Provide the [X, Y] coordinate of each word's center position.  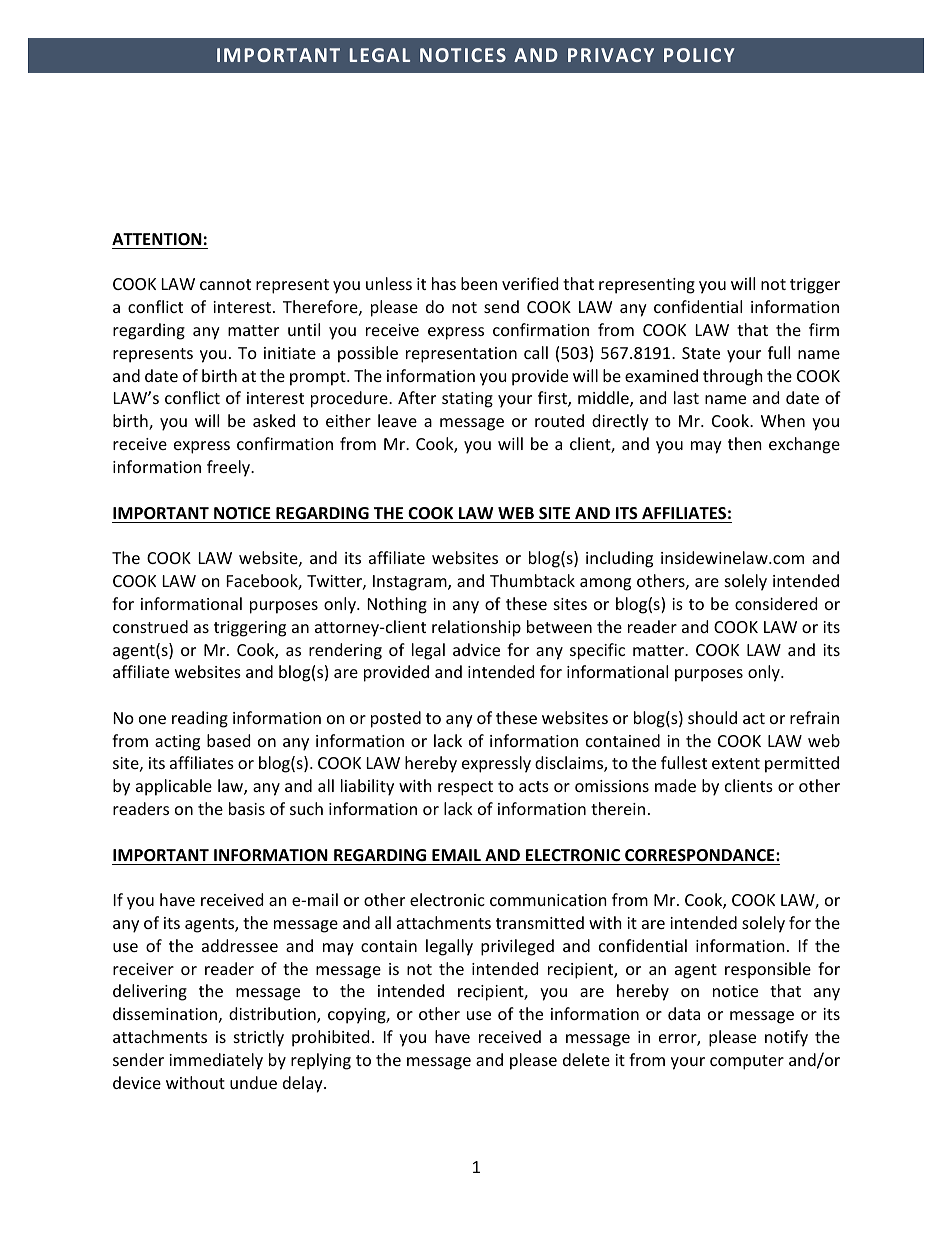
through [733, 377]
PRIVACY [611, 55]
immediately [216, 1061]
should [712, 717]
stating [467, 400]
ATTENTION [157, 239]
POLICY [699, 55]
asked [274, 420]
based [228, 740]
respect [465, 788]
